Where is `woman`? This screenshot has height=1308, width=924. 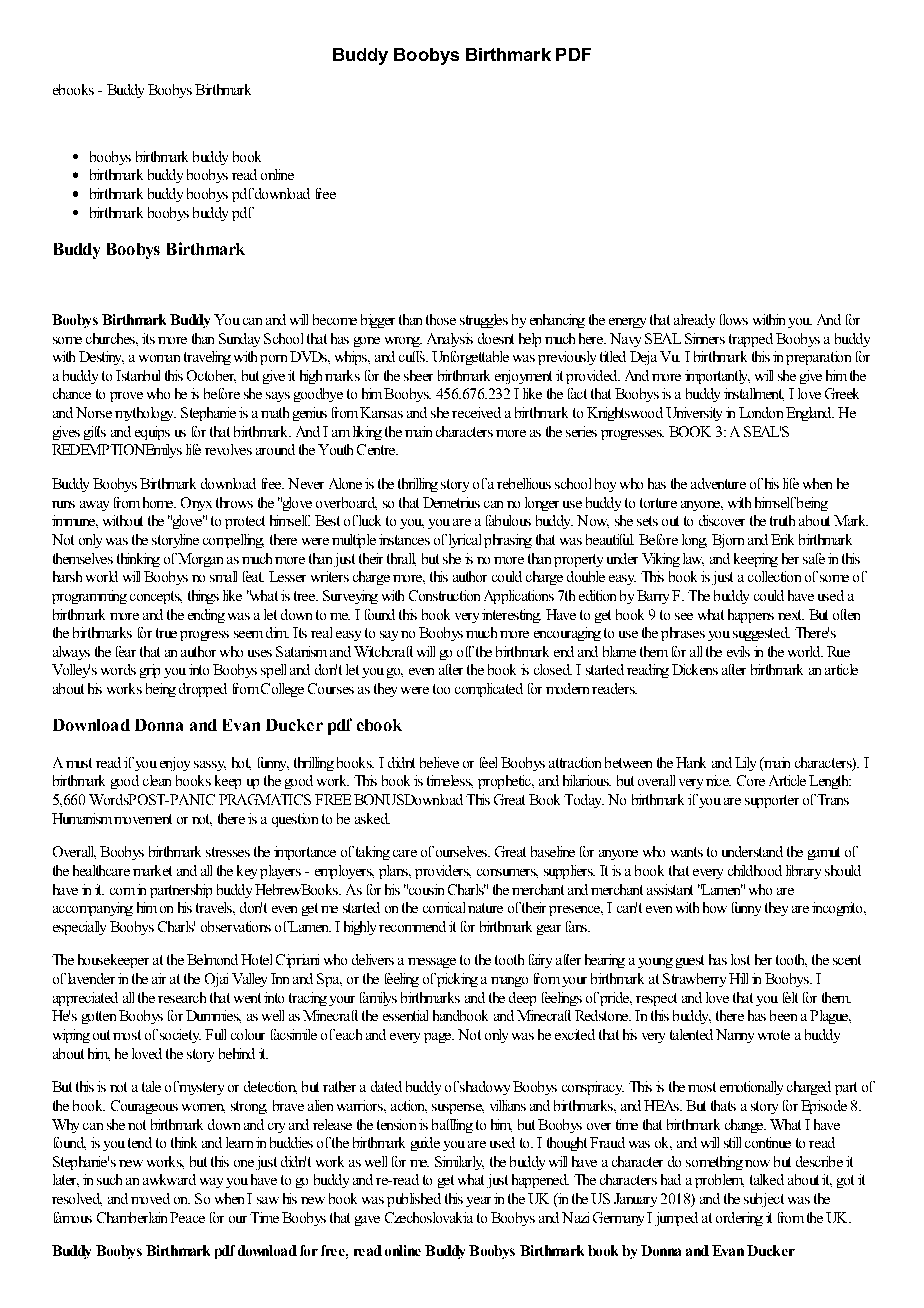 woman is located at coordinates (159, 358).
